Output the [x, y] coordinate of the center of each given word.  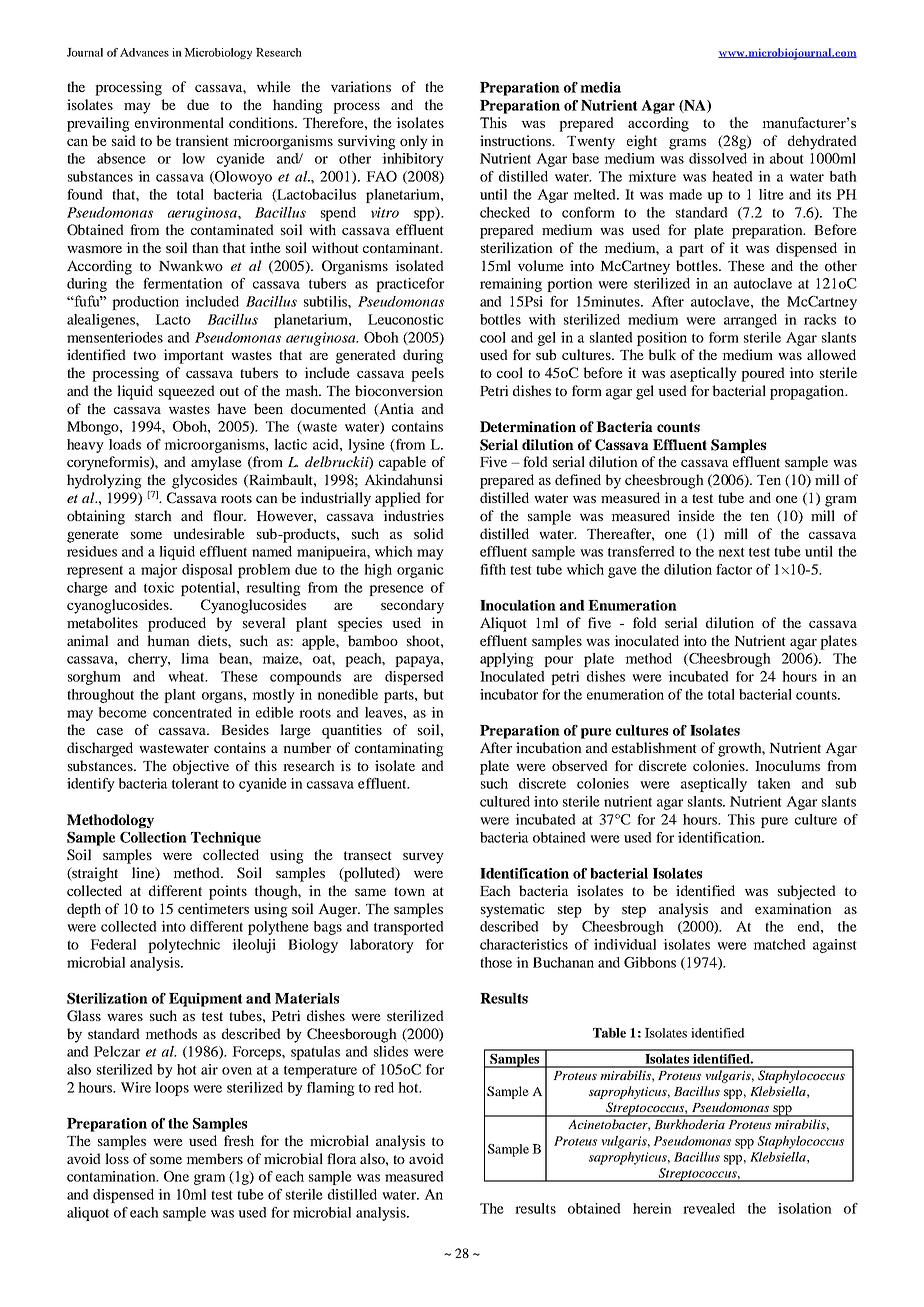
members [214, 1158]
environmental [179, 122]
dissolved [718, 158]
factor [734, 569]
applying [507, 660]
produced [177, 624]
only [414, 142]
